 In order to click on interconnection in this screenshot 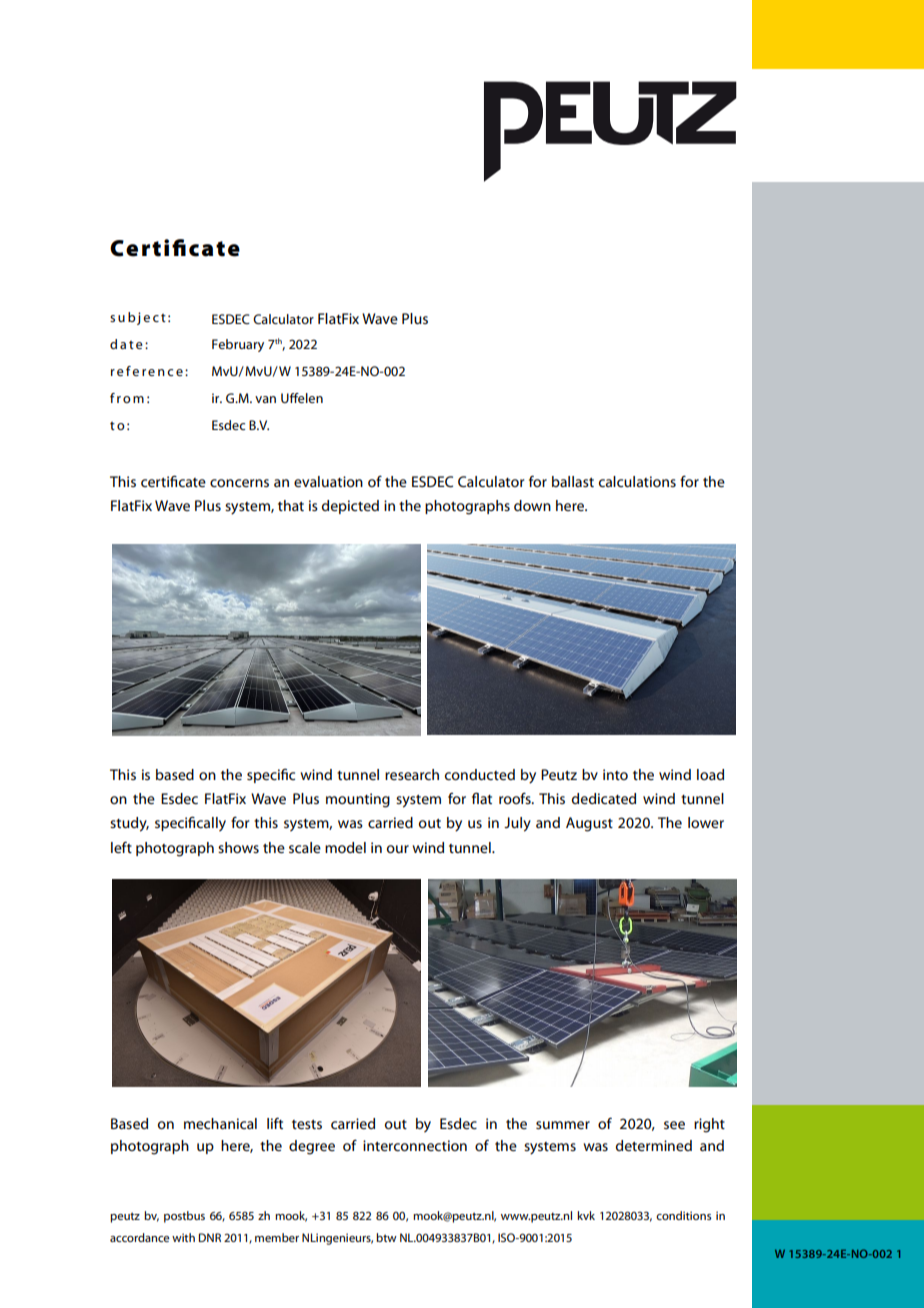, I will do `click(415, 1145)`.
